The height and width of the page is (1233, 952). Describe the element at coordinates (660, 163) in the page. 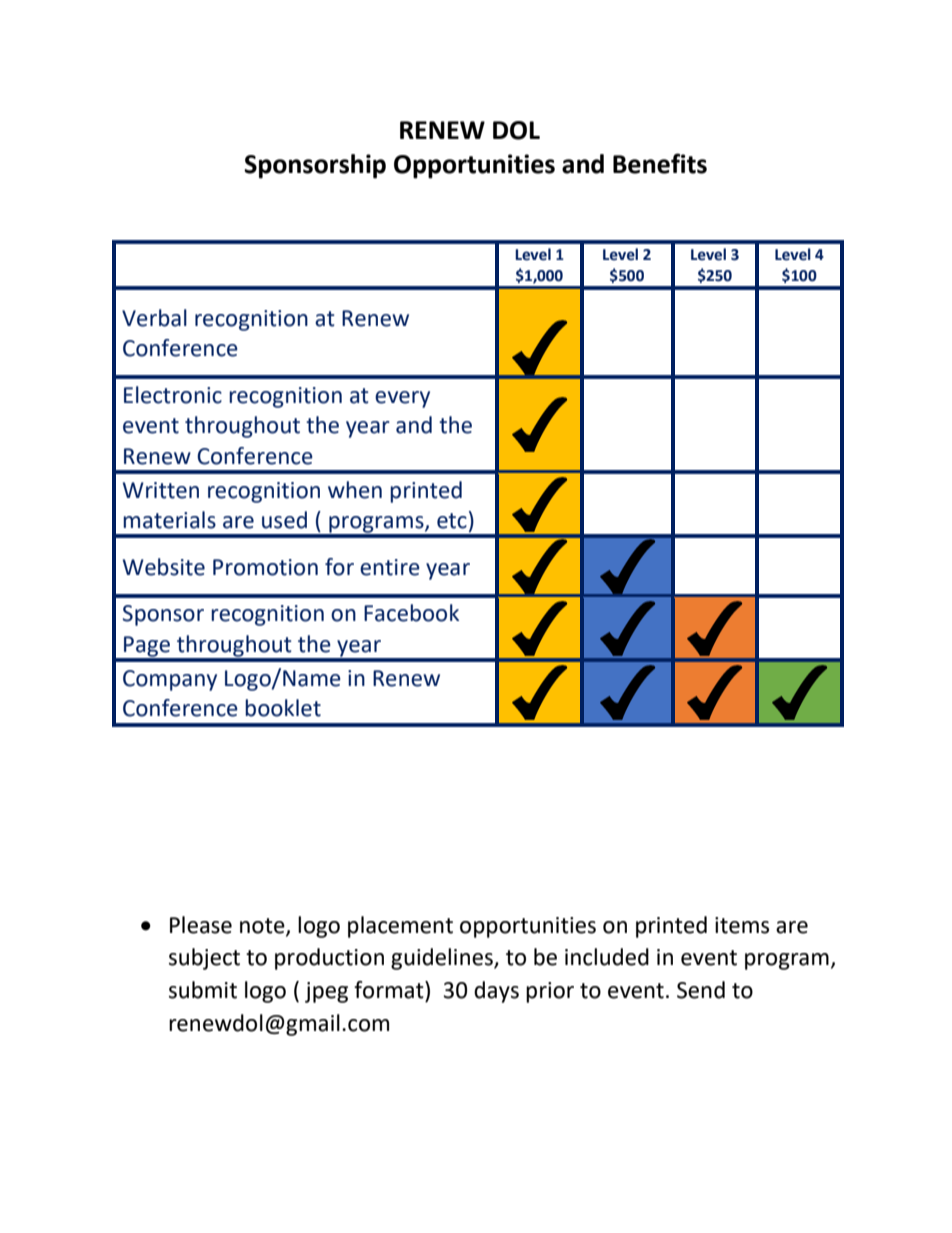

I see `Benefits` at that location.
